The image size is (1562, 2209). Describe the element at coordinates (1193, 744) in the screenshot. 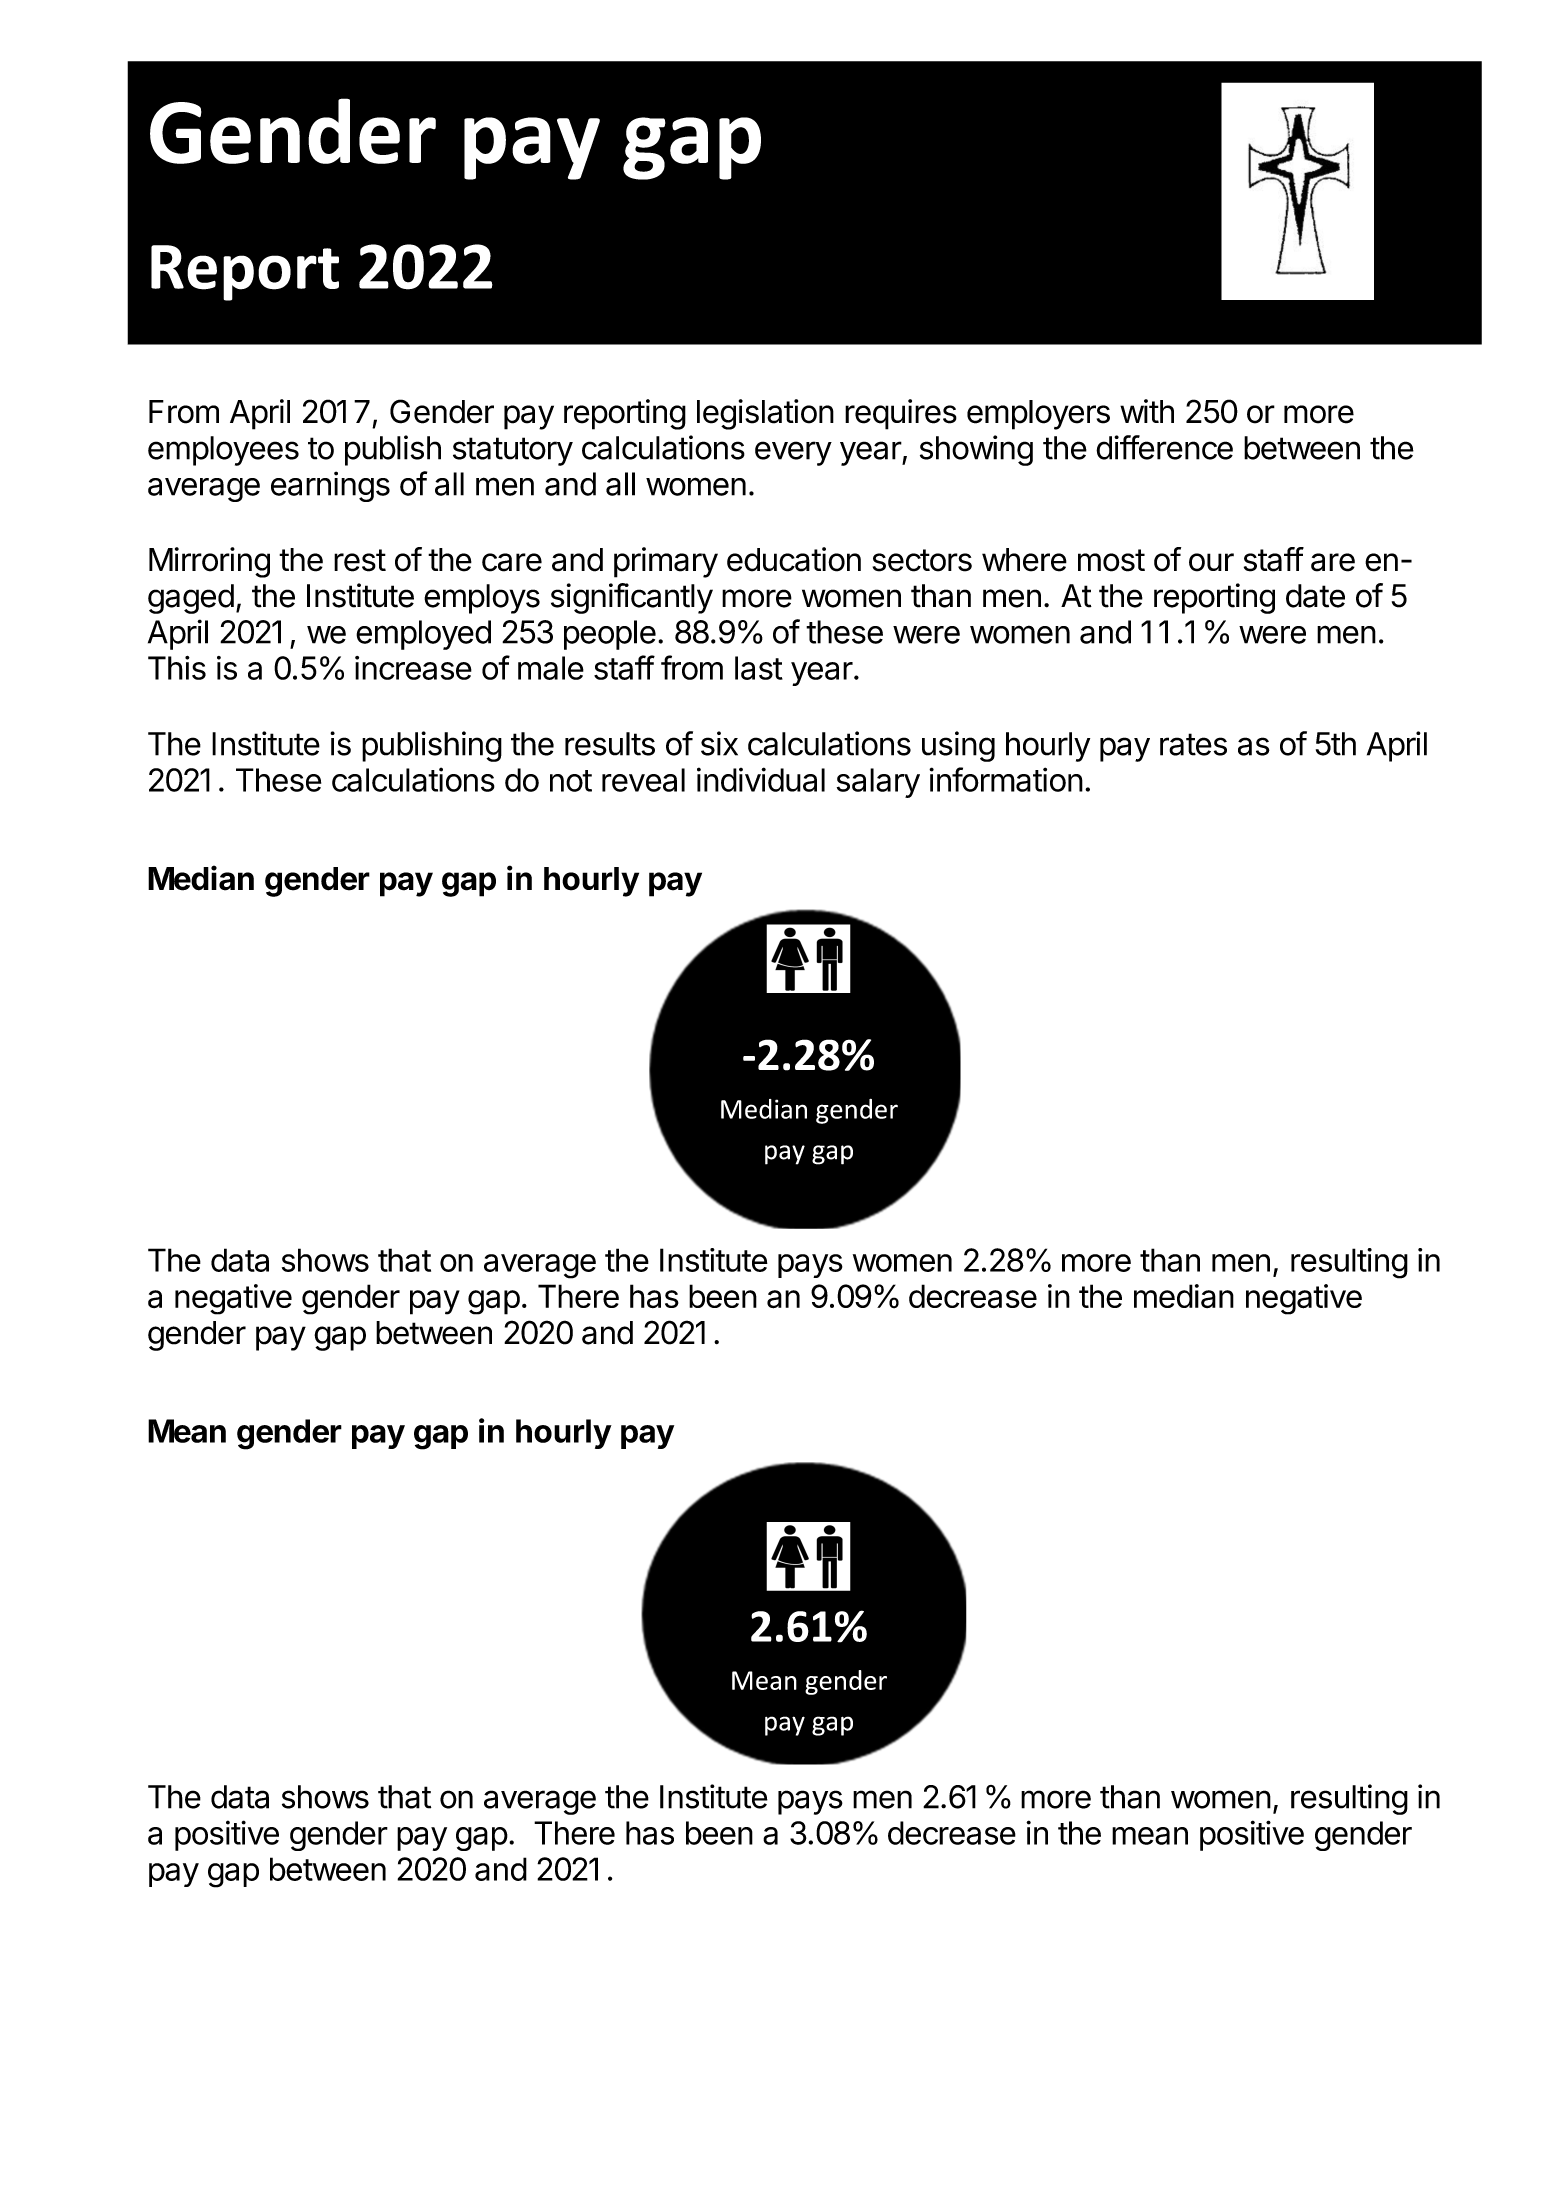

I see `rates` at that location.
